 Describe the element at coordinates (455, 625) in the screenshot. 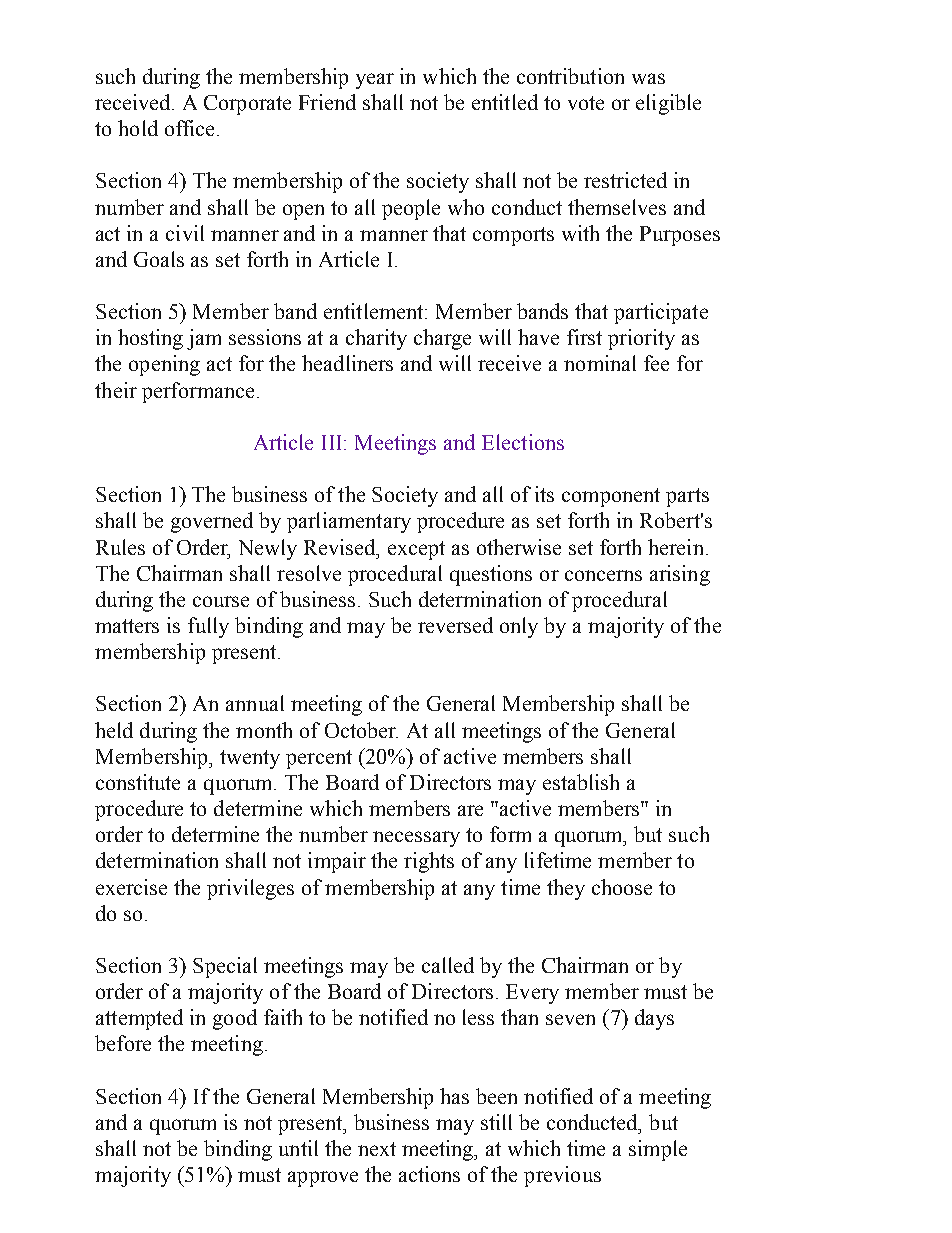

I see `reversed` at that location.
